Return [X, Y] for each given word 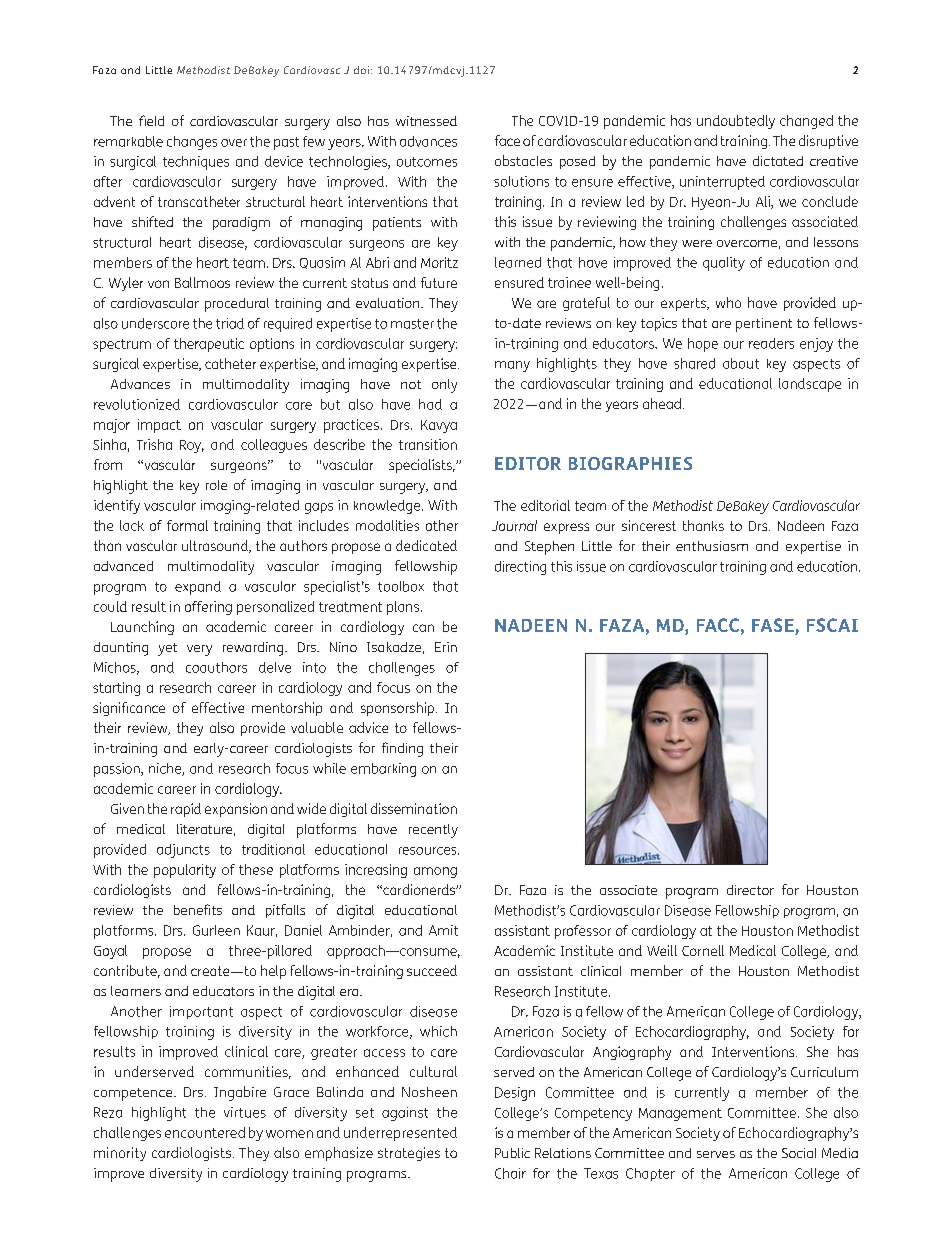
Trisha [154, 444]
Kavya [439, 426]
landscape [810, 385]
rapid [186, 810]
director [750, 890]
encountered [205, 1132]
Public [512, 1153]
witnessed [426, 121]
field [151, 120]
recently [433, 831]
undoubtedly [736, 122]
